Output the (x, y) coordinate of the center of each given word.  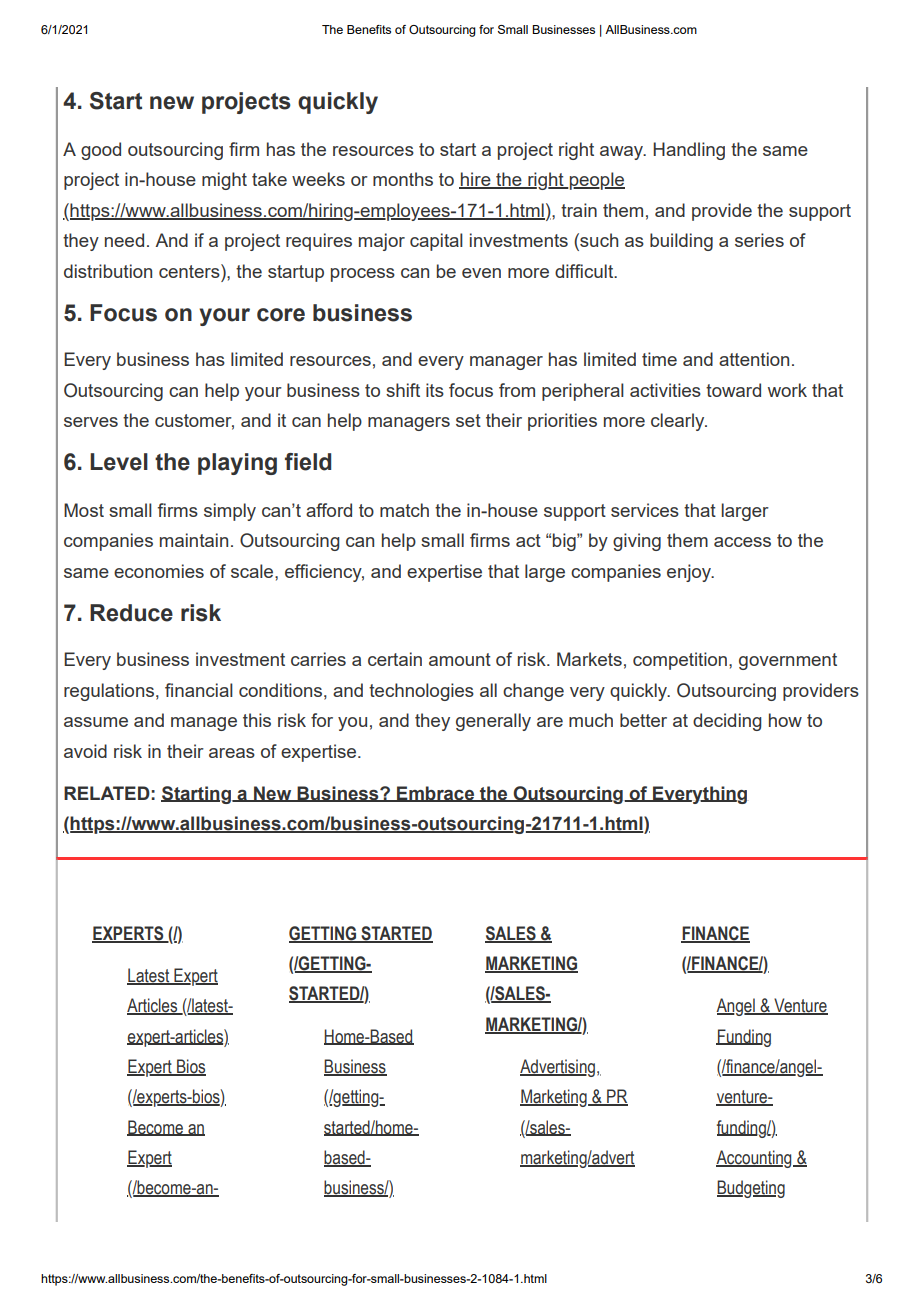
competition (680, 661)
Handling (689, 151)
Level (119, 462)
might (224, 181)
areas (232, 753)
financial (199, 690)
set (468, 420)
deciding (727, 722)
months (403, 179)
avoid (85, 751)
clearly (679, 422)
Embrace (436, 794)
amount (460, 659)
